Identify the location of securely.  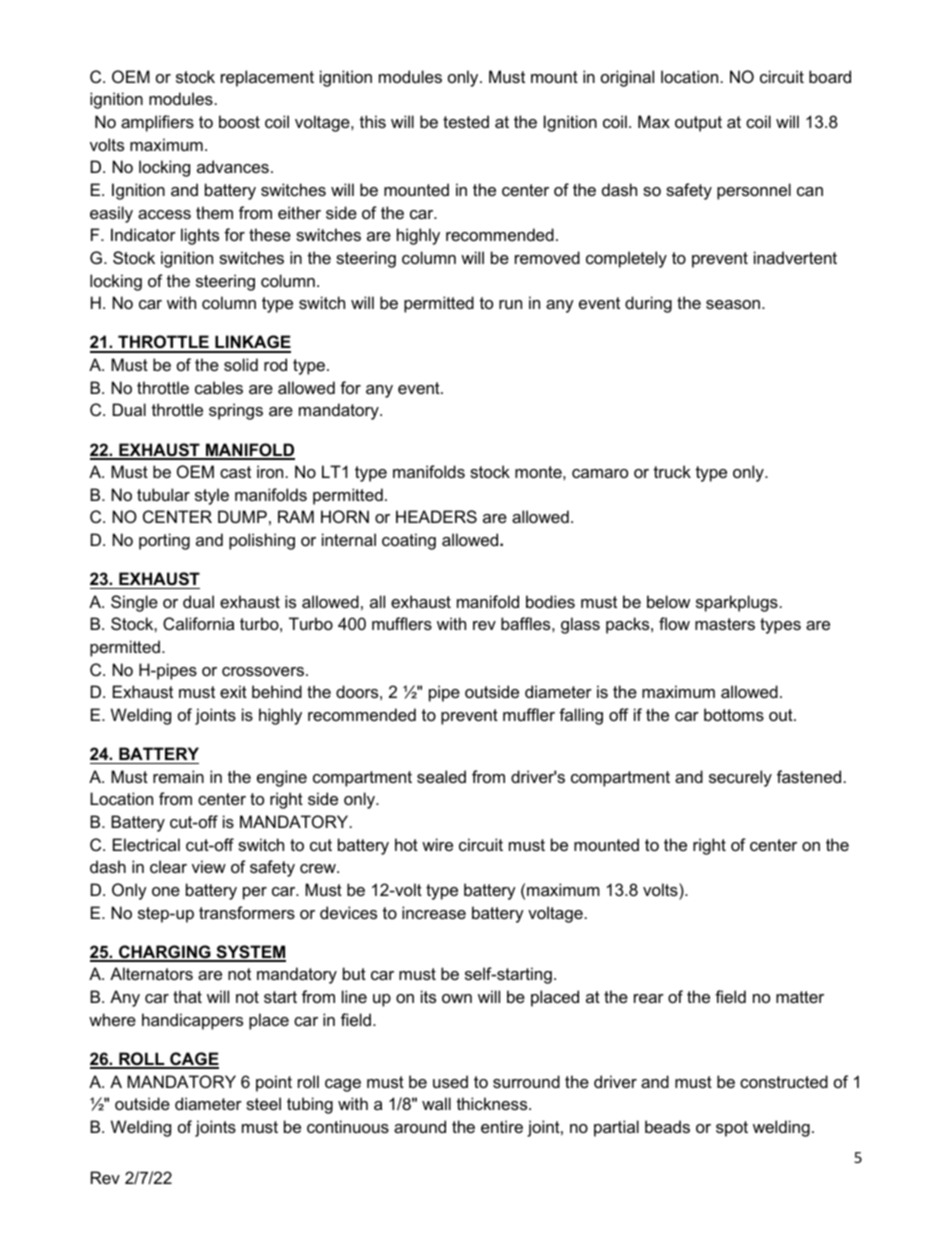
(740, 778).
